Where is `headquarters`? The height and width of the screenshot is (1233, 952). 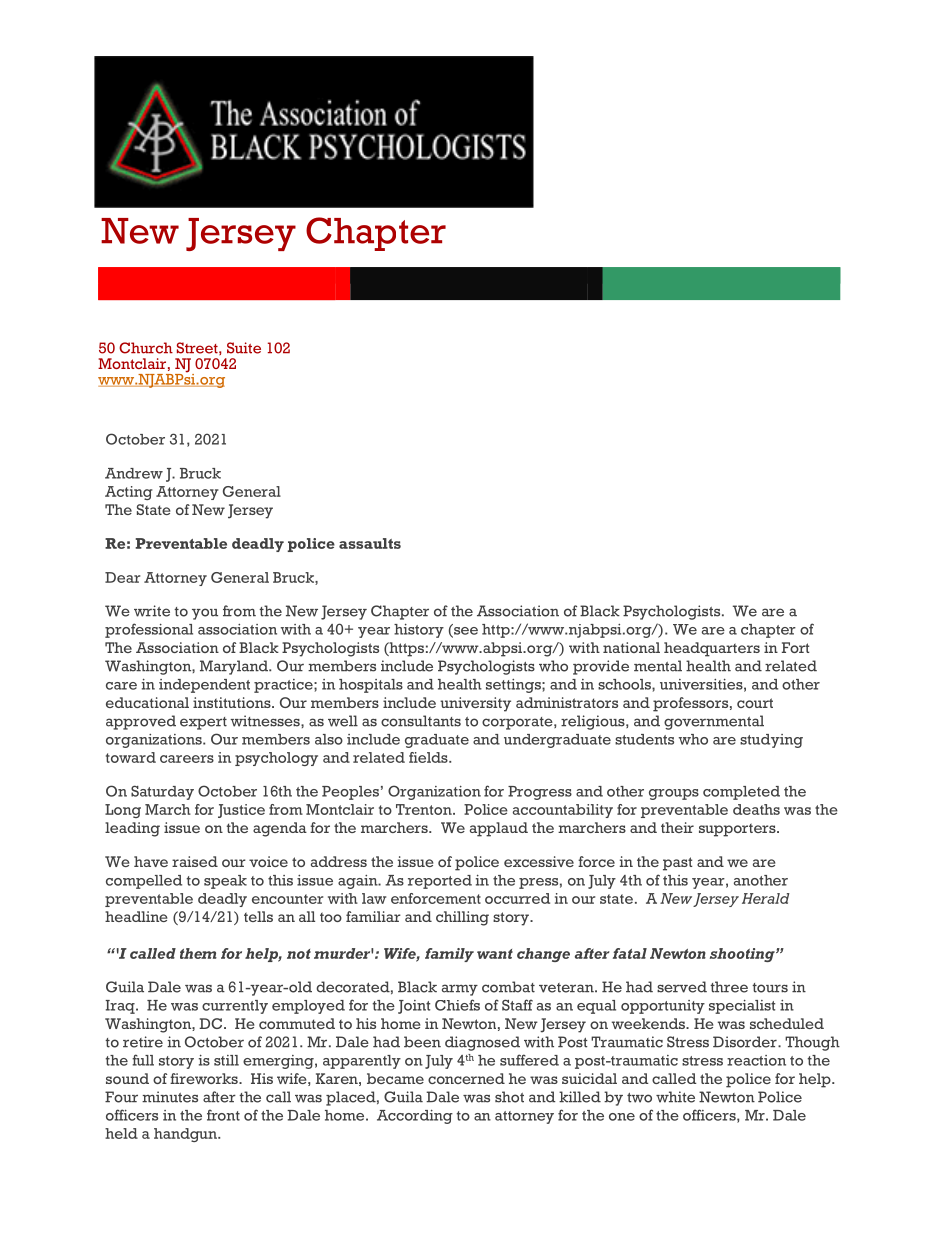 headquarters is located at coordinates (712, 649).
